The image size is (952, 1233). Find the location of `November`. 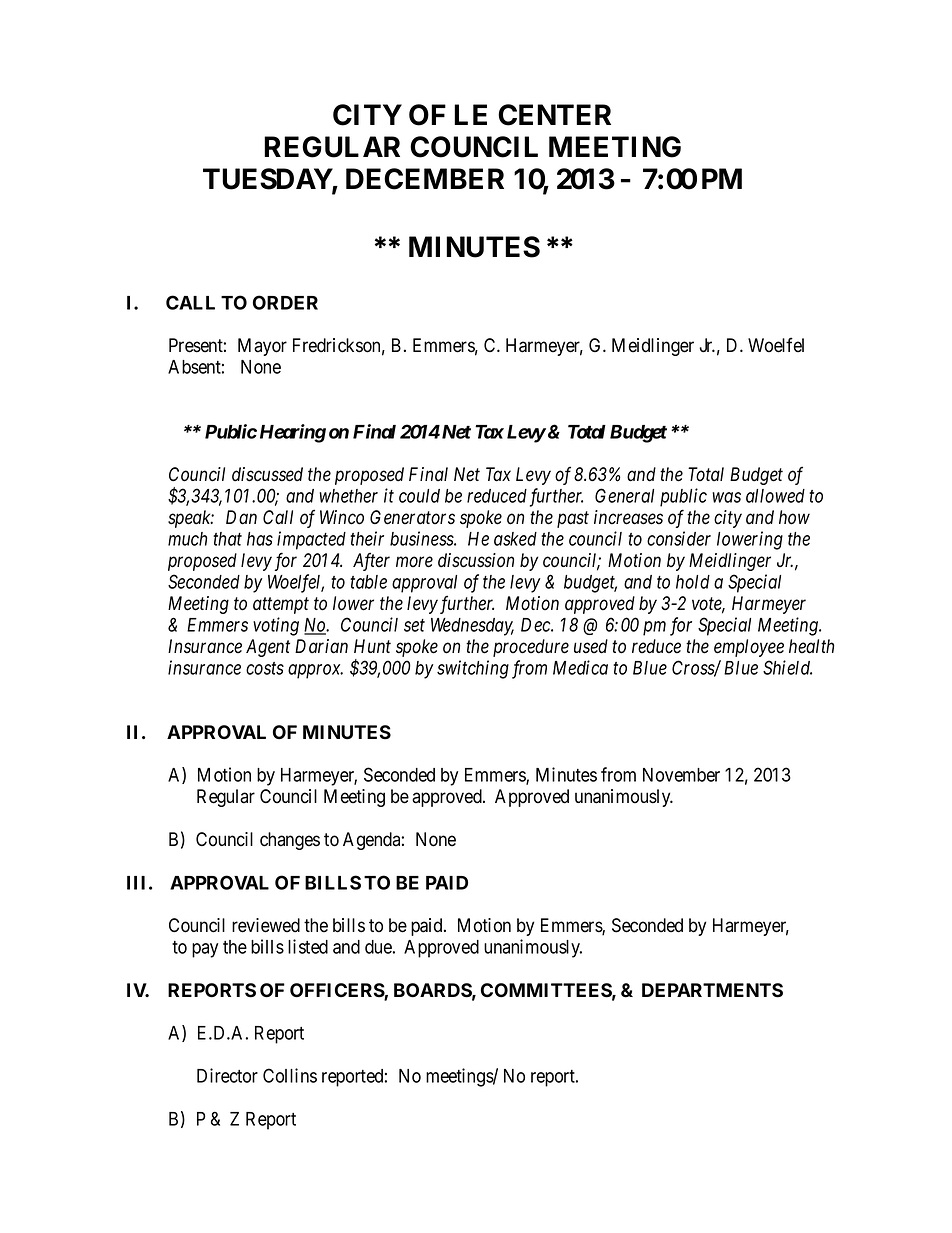

November is located at coordinates (681, 775).
